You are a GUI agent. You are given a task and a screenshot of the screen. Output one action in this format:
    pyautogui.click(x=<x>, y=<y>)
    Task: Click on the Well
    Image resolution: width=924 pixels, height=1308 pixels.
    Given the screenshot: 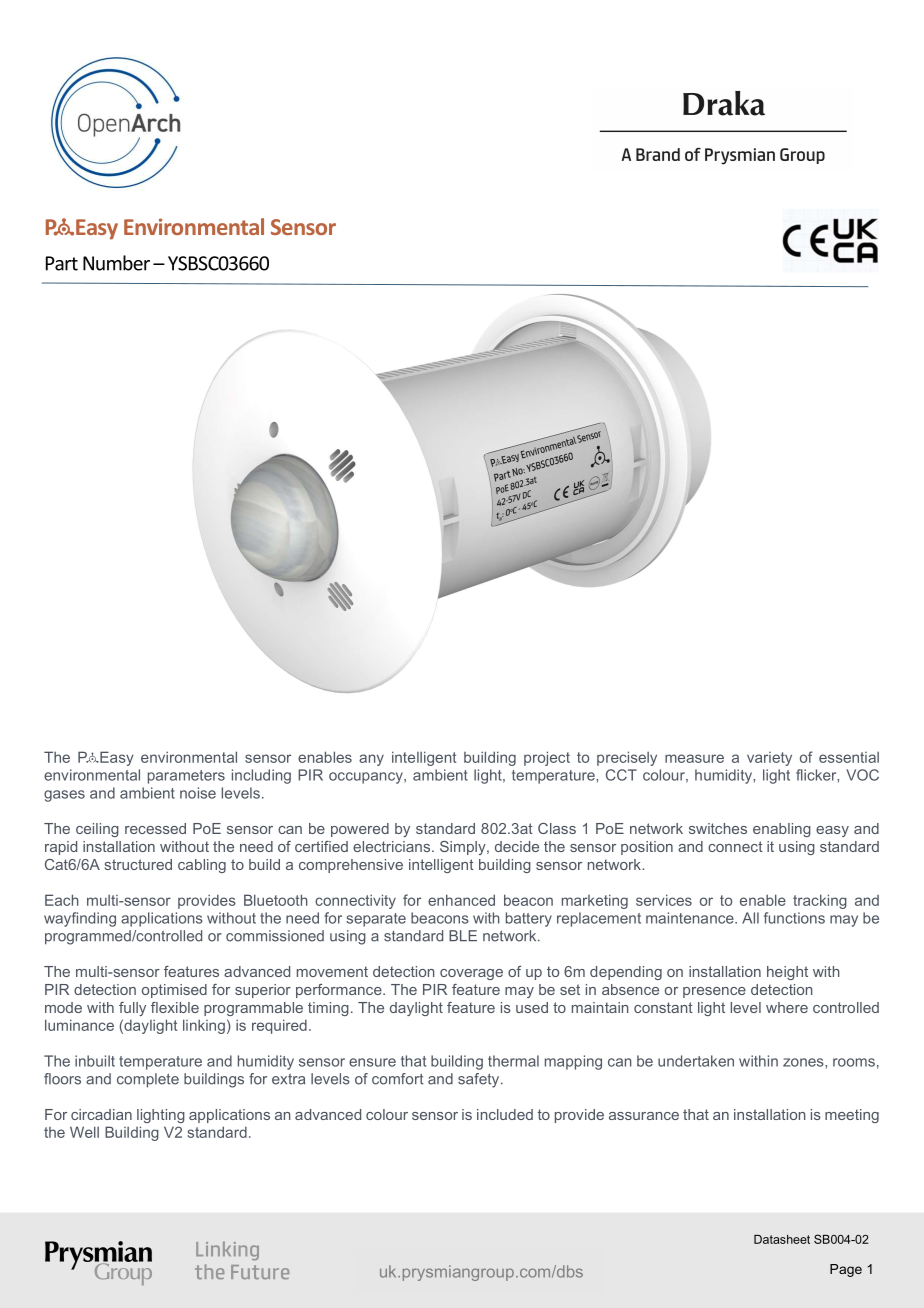 What is the action you would take?
    pyautogui.click(x=84, y=1132)
